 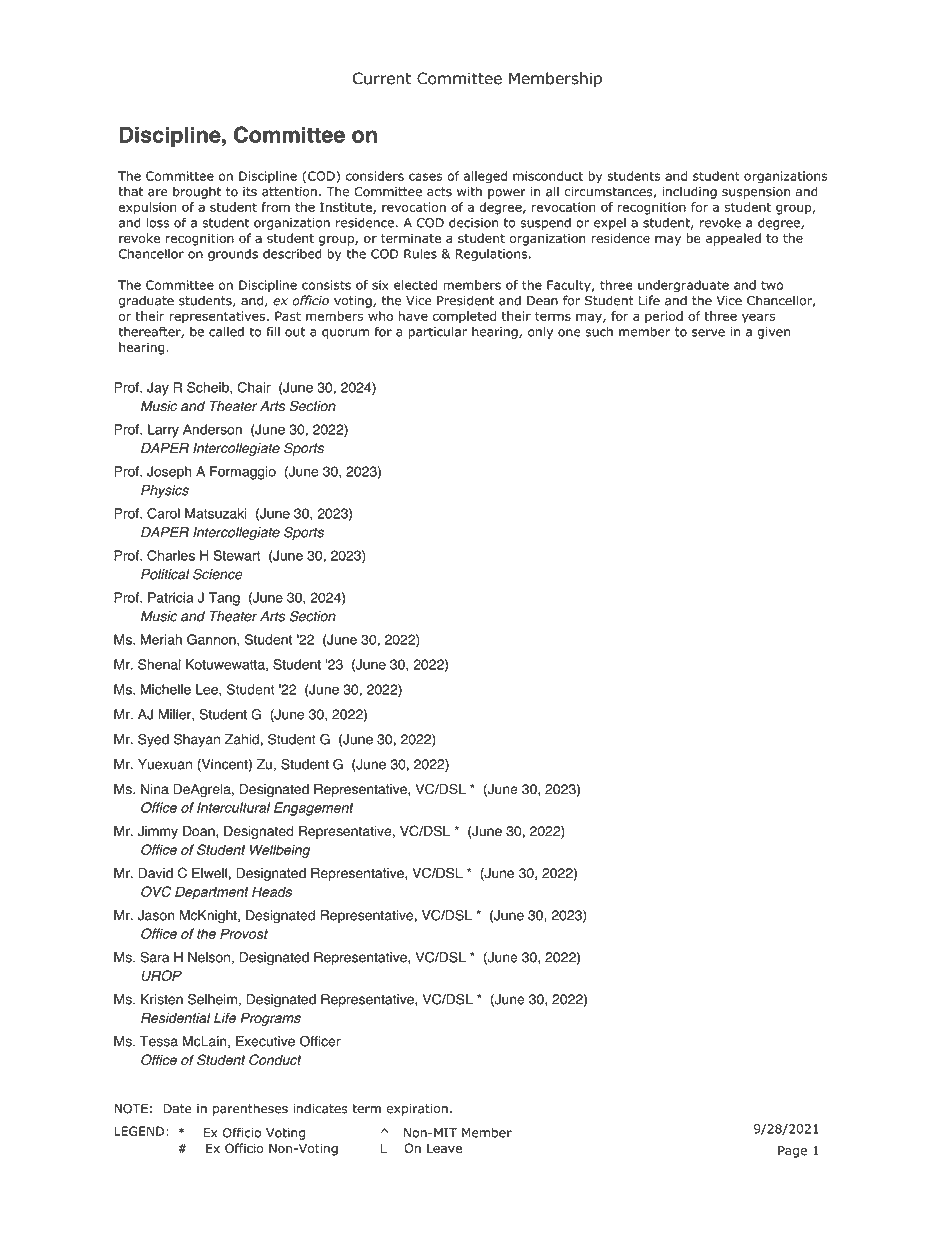 What do you see at coordinates (708, 333) in the screenshot?
I see `serve` at bounding box center [708, 333].
